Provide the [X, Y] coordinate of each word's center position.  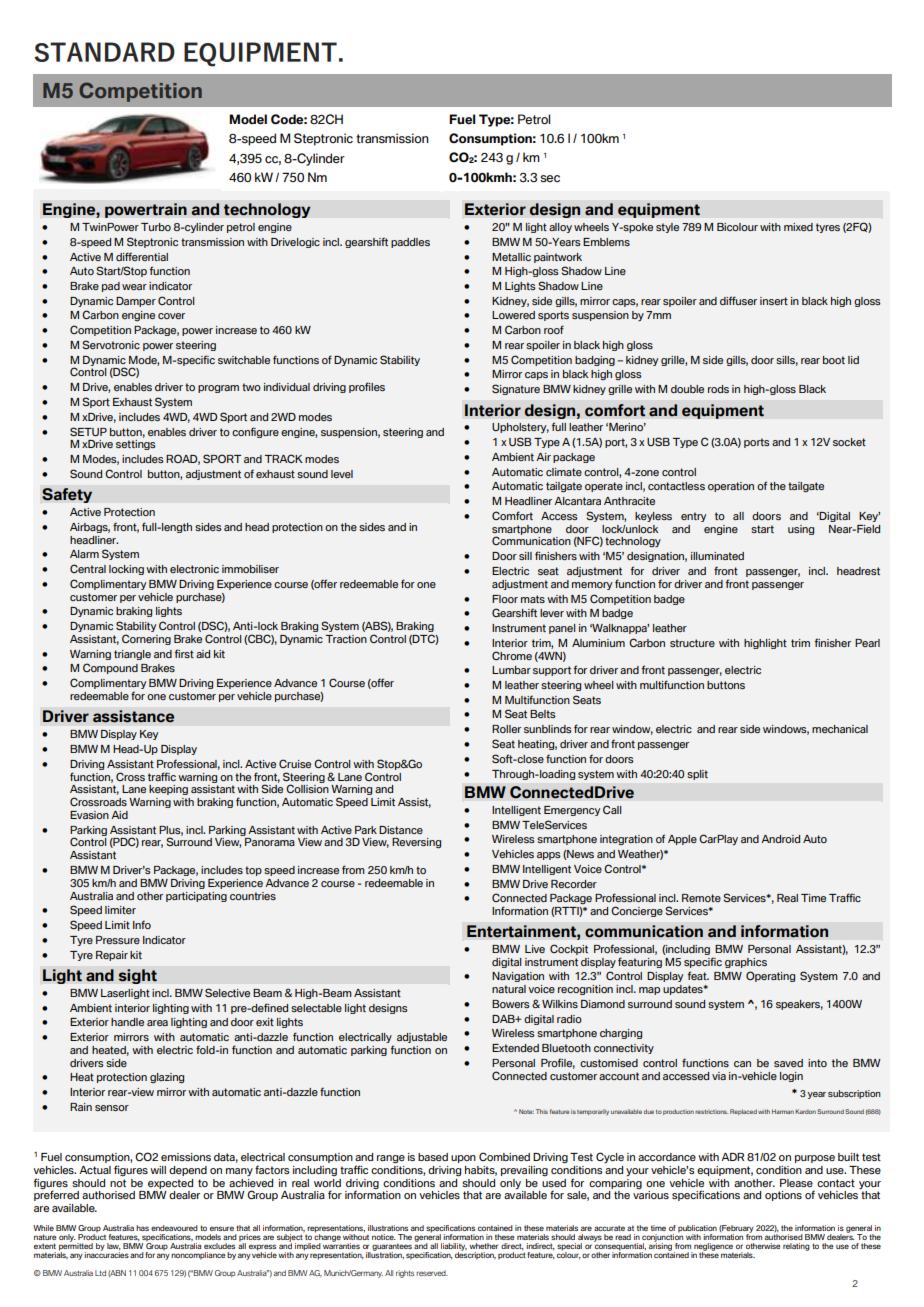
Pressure [118, 940]
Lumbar [511, 670]
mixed [798, 227]
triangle [132, 655]
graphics [746, 963]
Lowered [513, 315]
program [218, 389]
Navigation [518, 977]
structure [692, 643]
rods [718, 389]
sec [550, 179]
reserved [432, 1273]
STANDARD [104, 52]
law [113, 1246]
